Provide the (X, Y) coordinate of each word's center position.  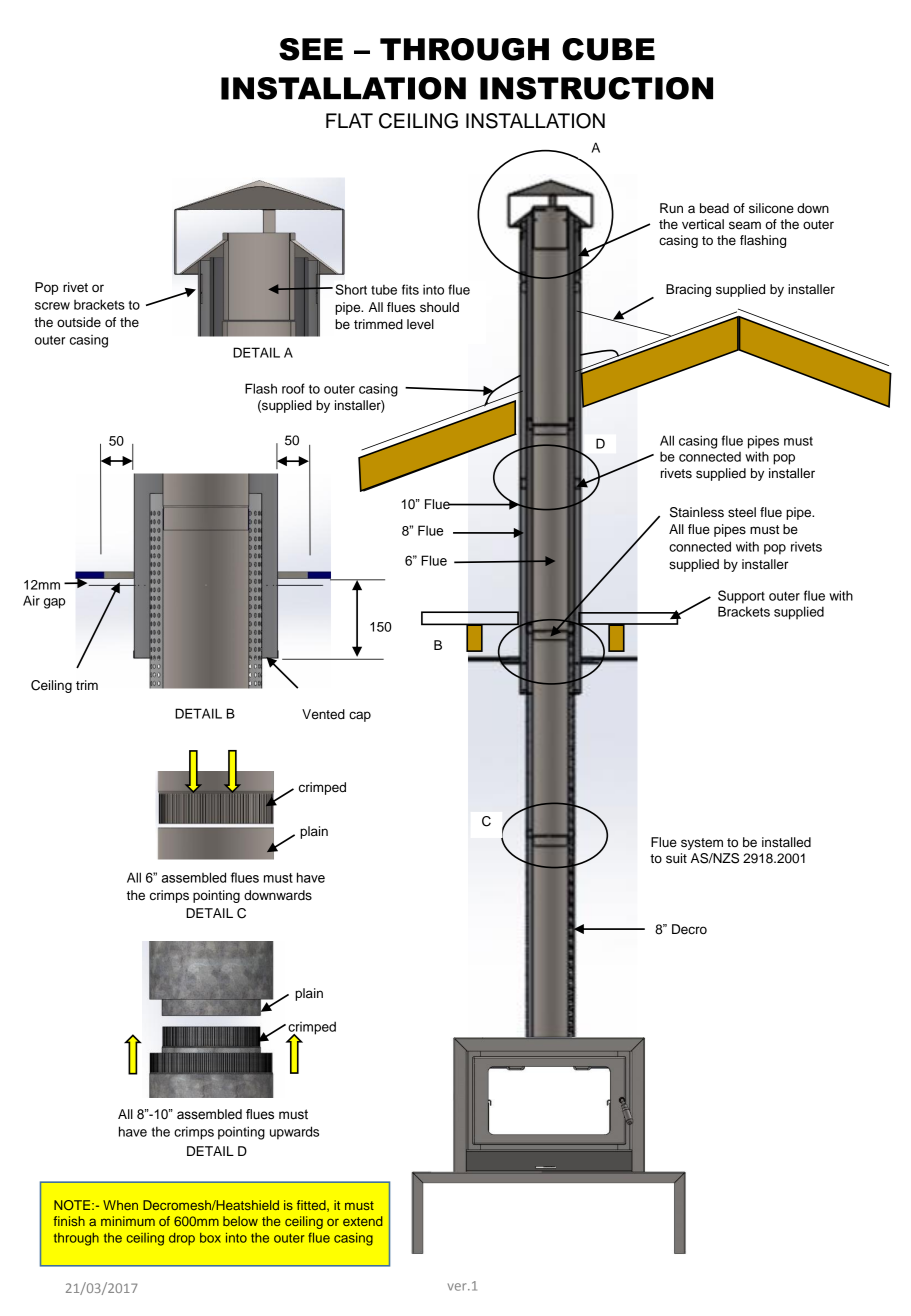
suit (676, 858)
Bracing (688, 290)
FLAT (349, 120)
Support (741, 597)
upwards (294, 1133)
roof (293, 388)
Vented (323, 714)
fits (410, 289)
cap (360, 716)
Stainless (697, 512)
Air (31, 600)
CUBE (608, 49)
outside (79, 322)
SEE (311, 49)
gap (54, 603)
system (702, 844)
